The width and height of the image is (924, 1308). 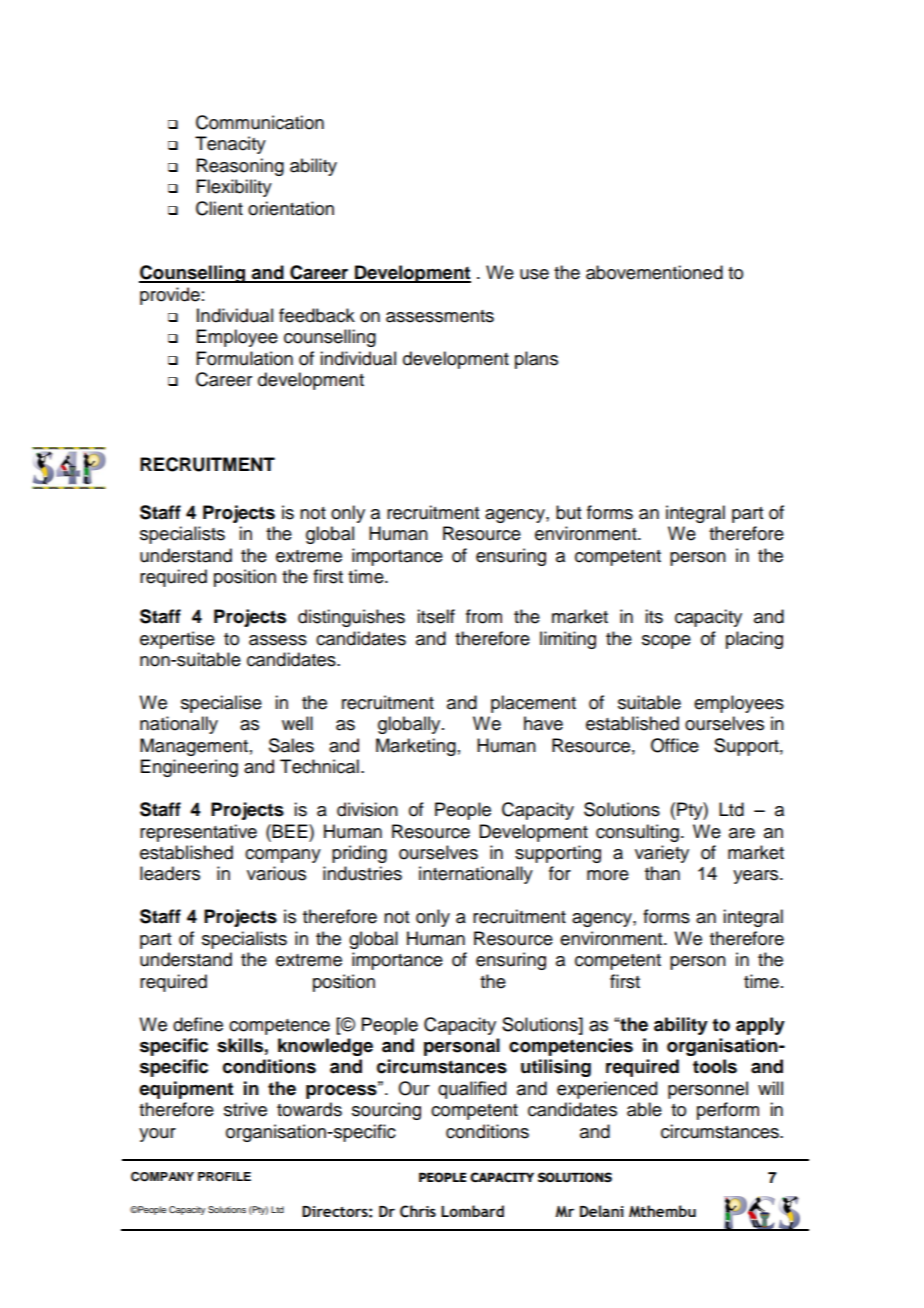 I want to click on Tenacity, so click(x=230, y=145).
